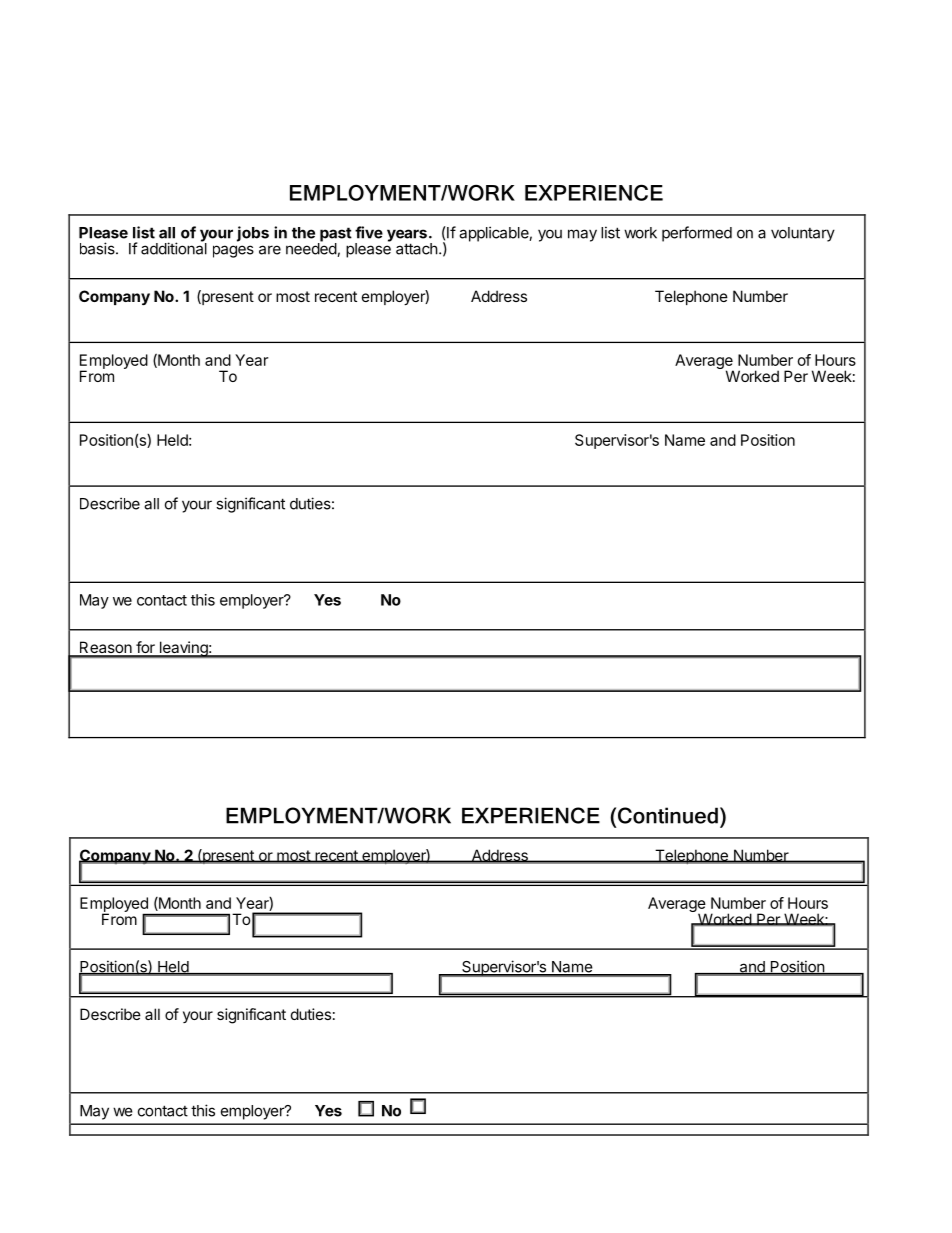 The image size is (952, 1233). What do you see at coordinates (697, 234) in the screenshot?
I see `performed` at bounding box center [697, 234].
